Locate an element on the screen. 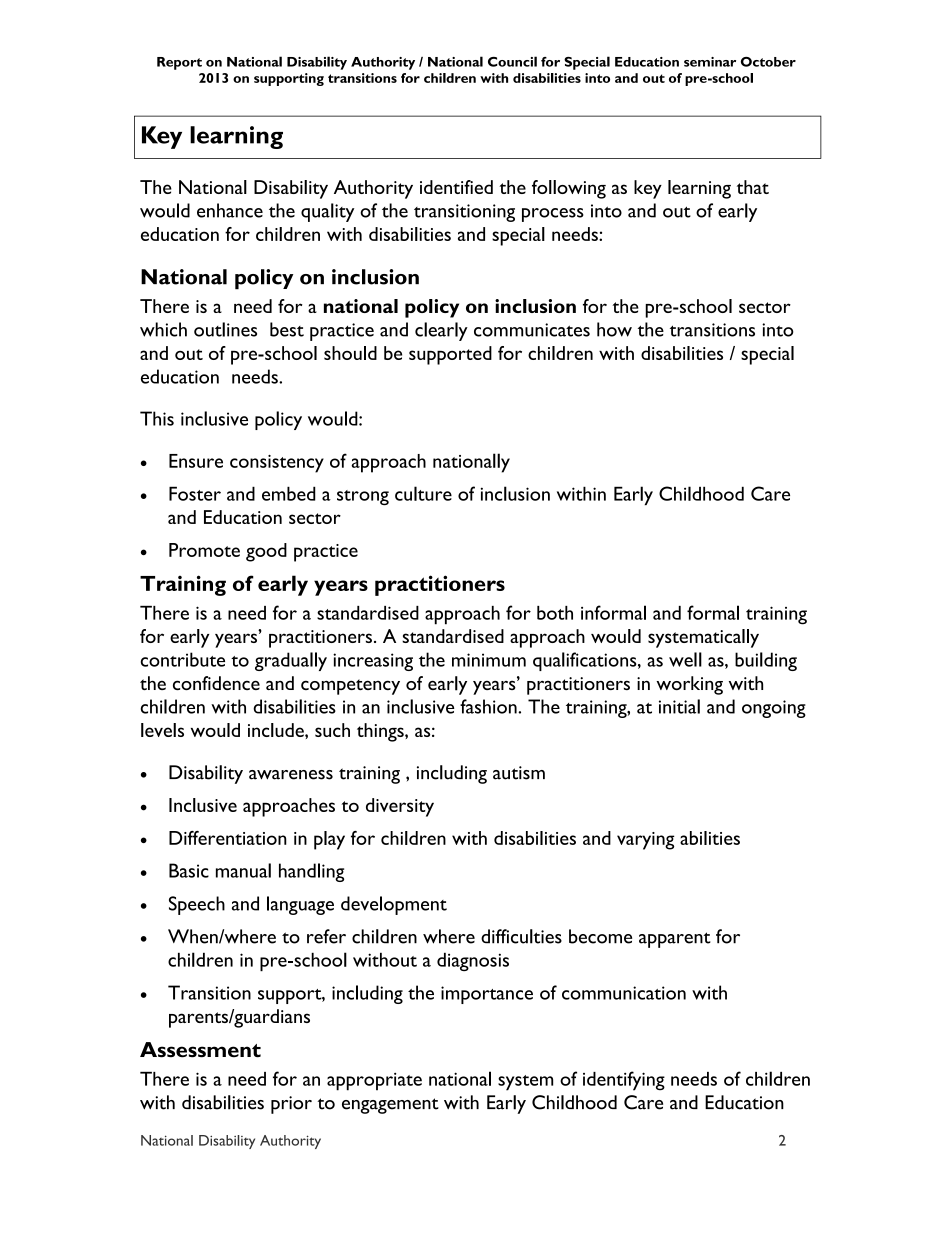  culture is located at coordinates (423, 493).
